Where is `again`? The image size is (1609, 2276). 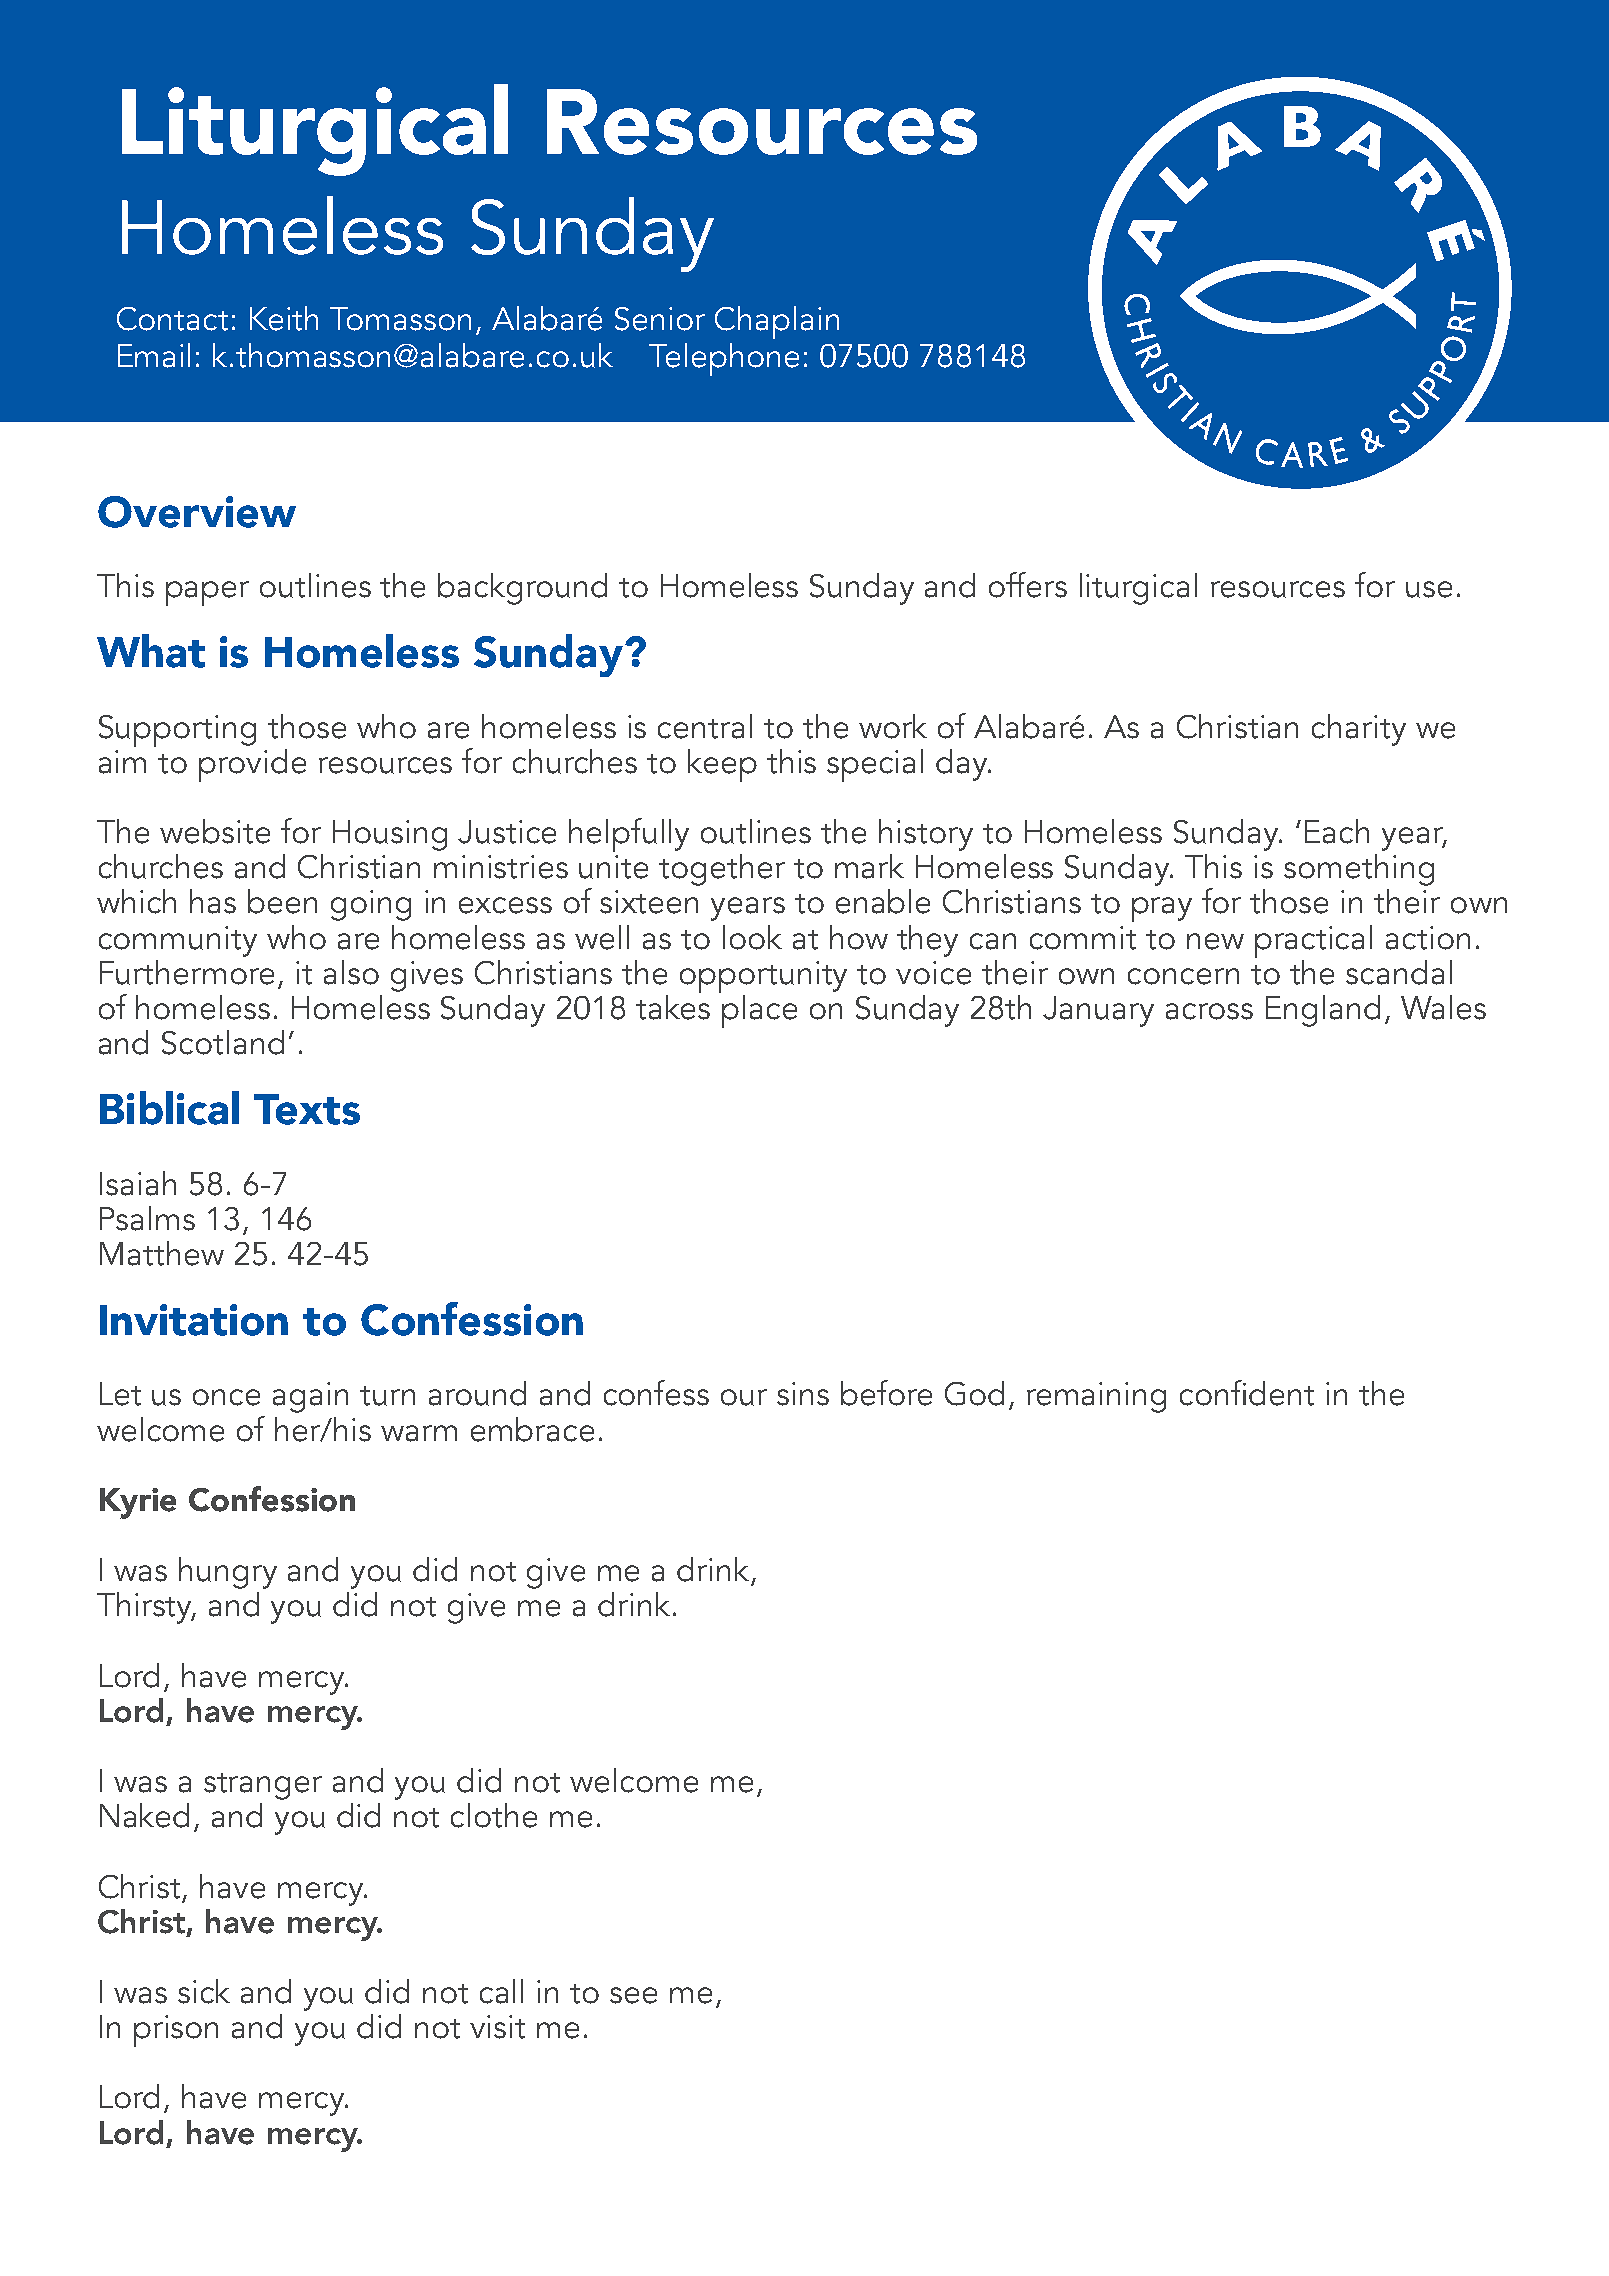
again is located at coordinates (310, 1397).
